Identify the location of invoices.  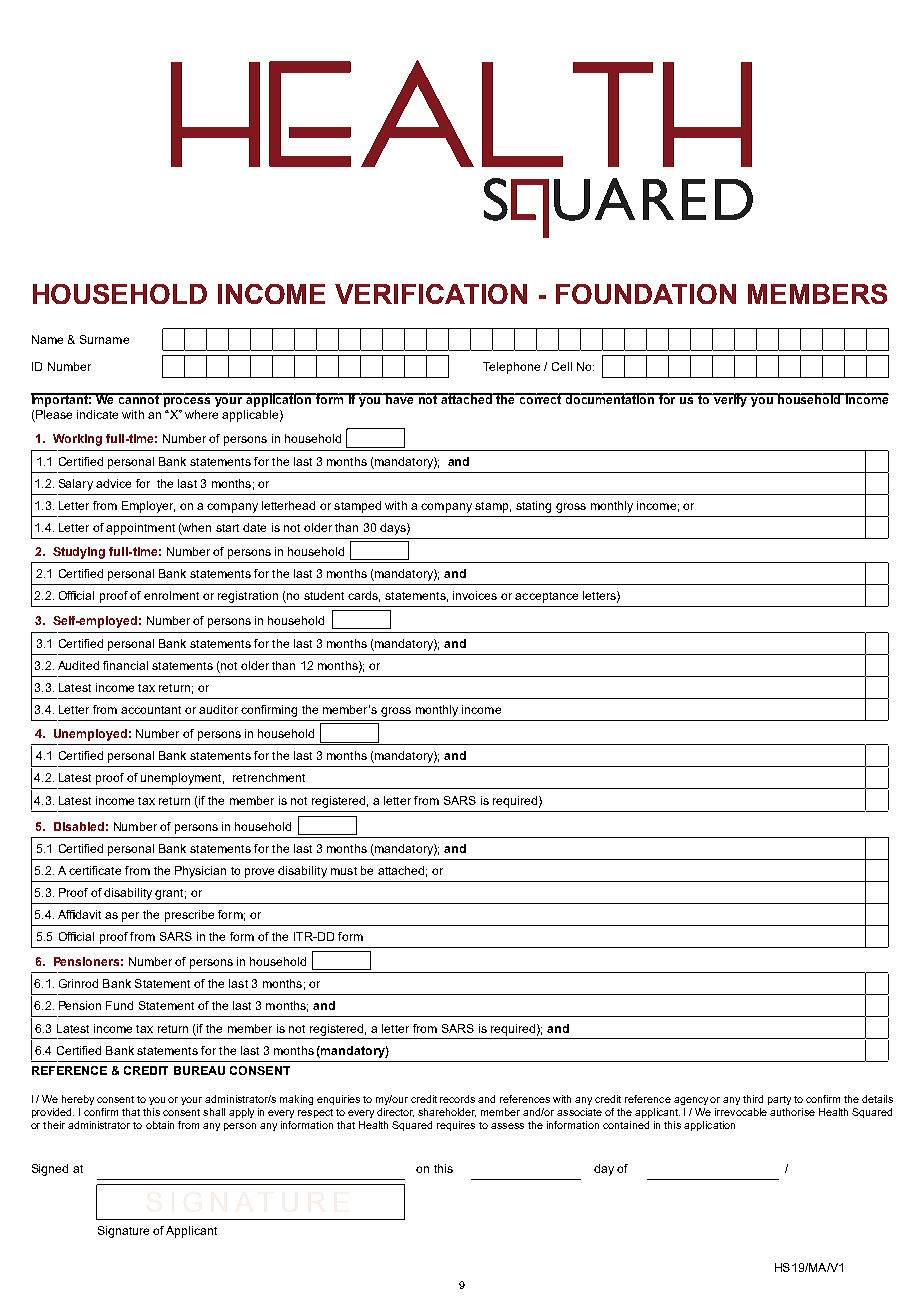
(475, 595).
